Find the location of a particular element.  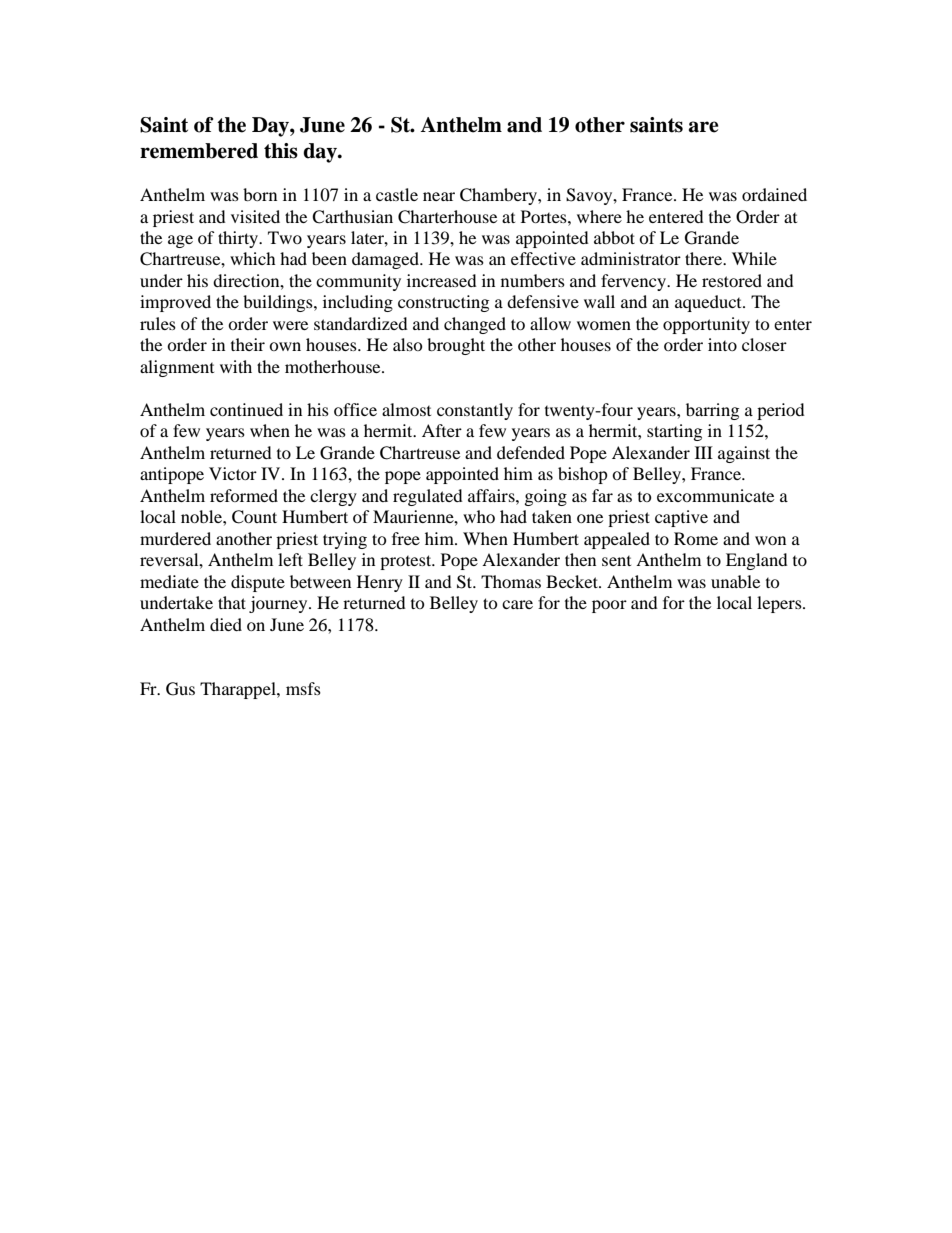

near is located at coordinates (439, 196).
